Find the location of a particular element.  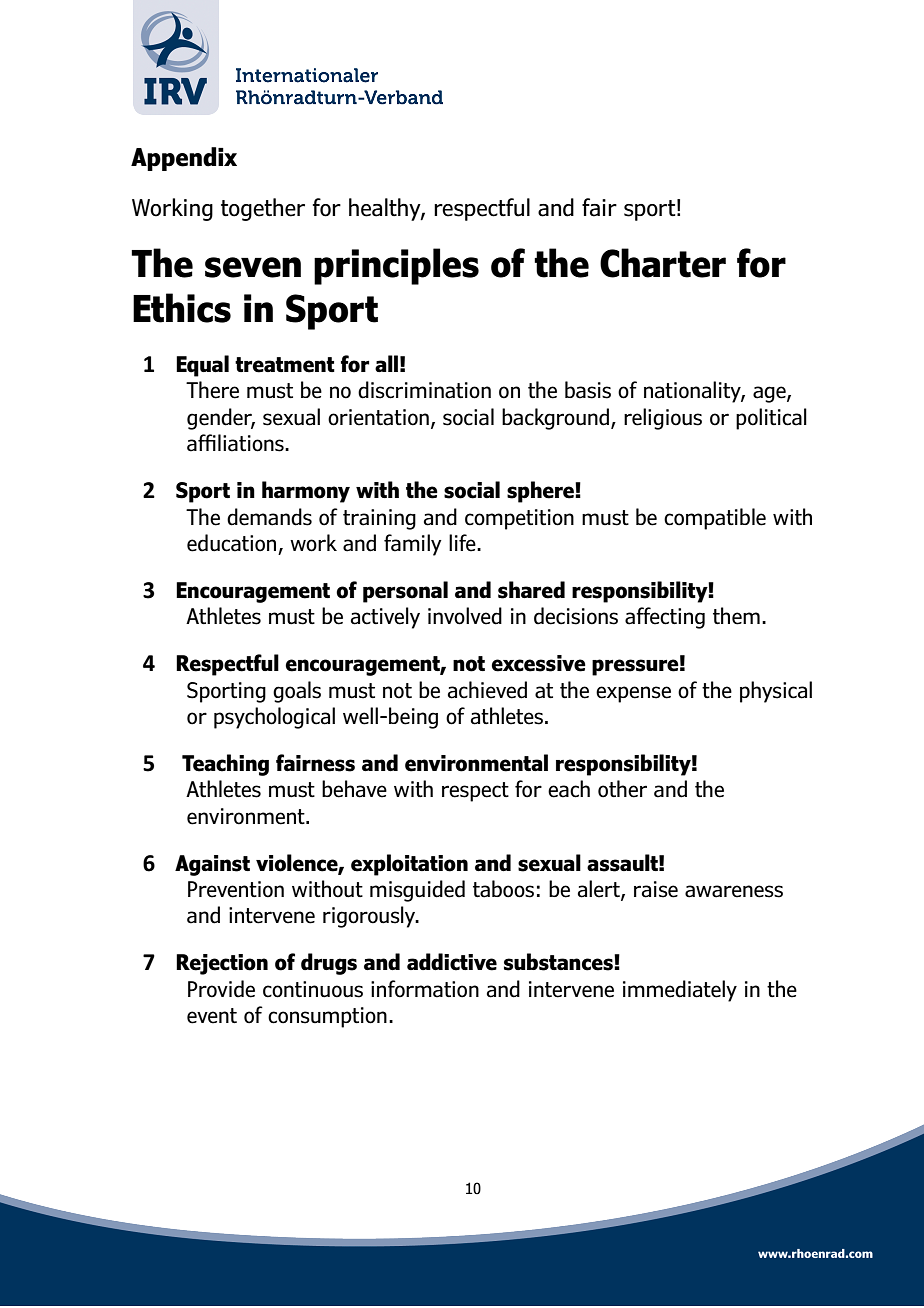

them is located at coordinates (736, 616).
